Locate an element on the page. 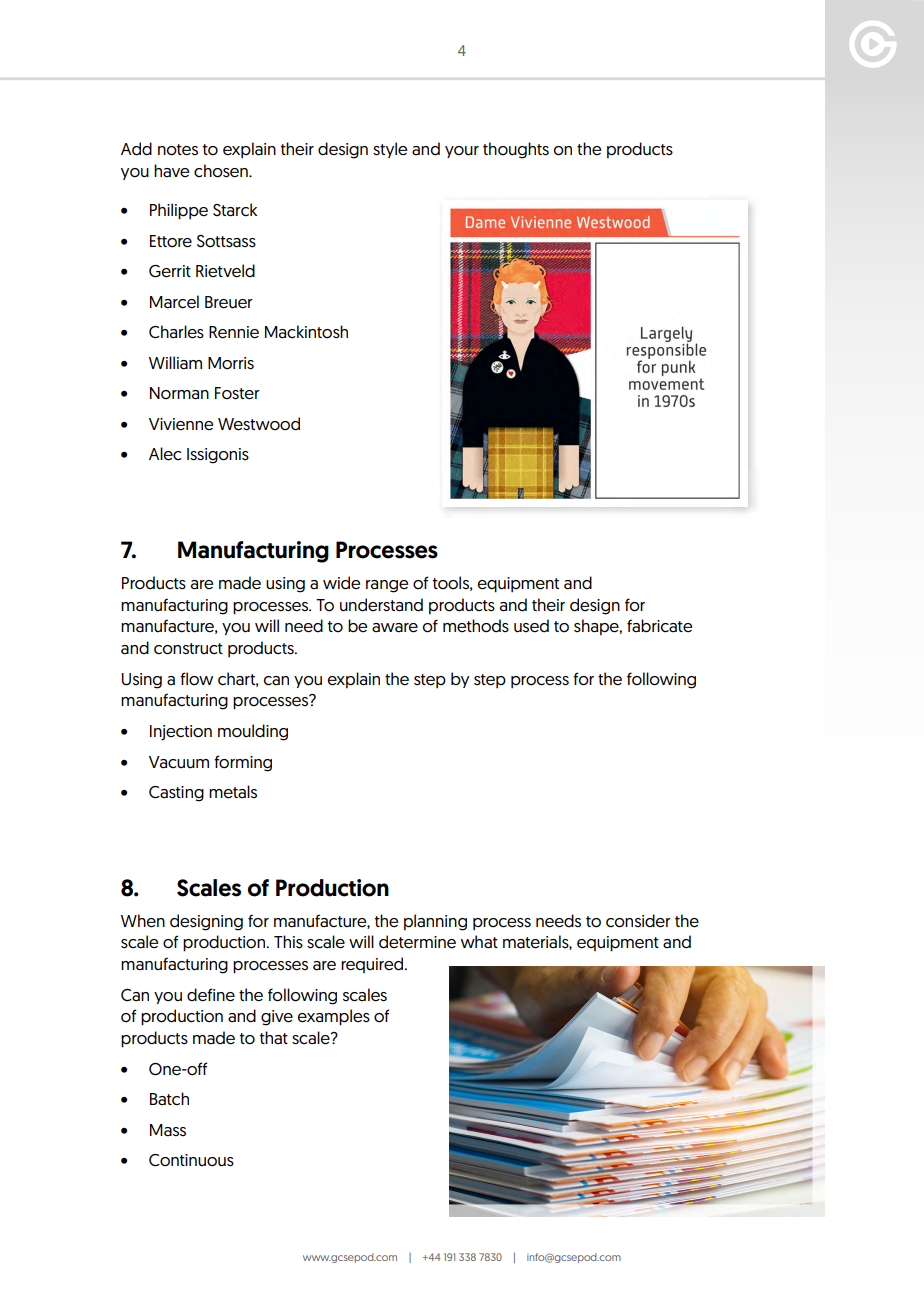 The height and width of the page is (1308, 924). chosen is located at coordinates (222, 171).
